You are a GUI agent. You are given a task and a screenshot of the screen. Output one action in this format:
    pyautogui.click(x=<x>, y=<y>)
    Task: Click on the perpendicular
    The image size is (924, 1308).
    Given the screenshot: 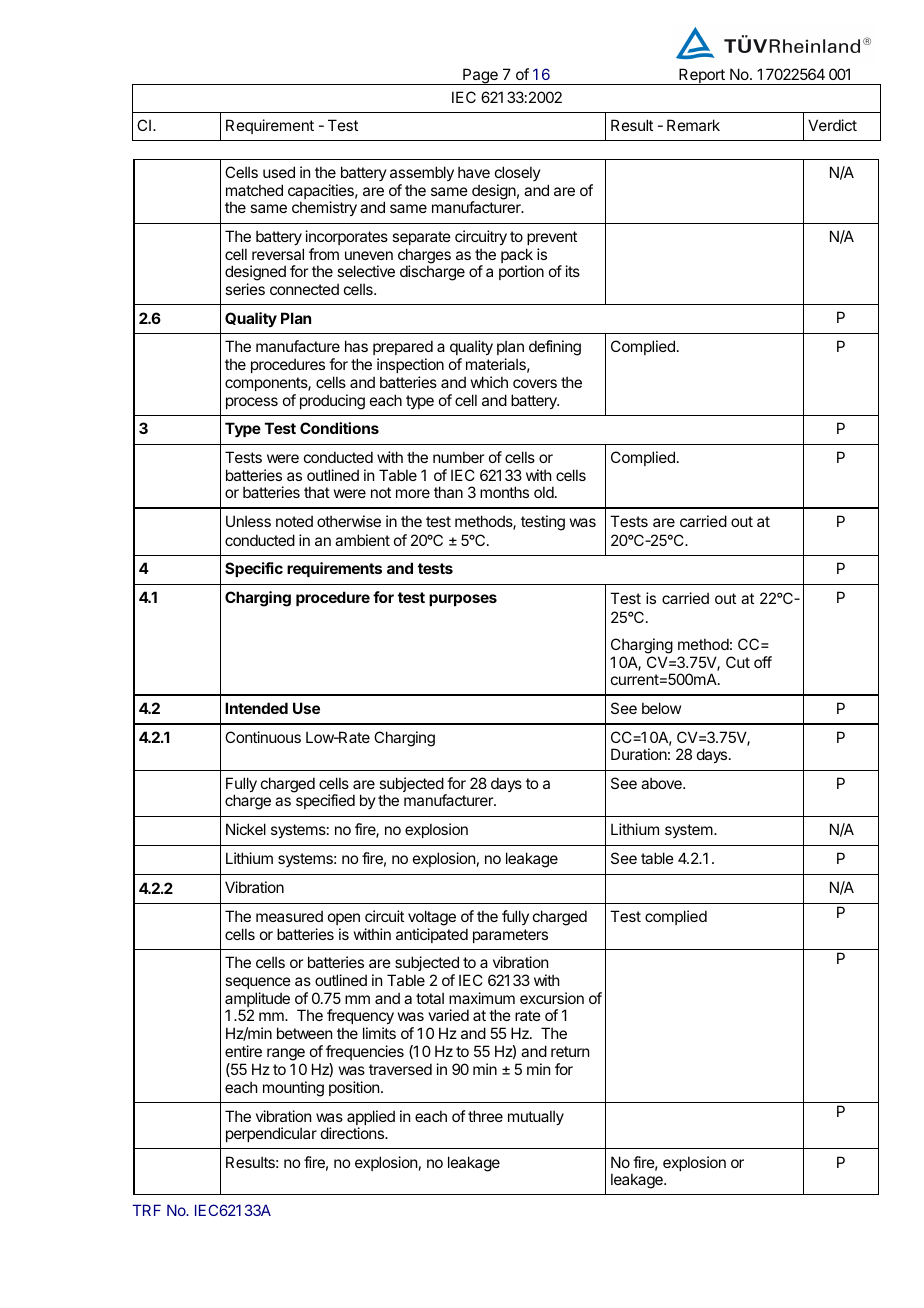 What is the action you would take?
    pyautogui.click(x=271, y=1134)
